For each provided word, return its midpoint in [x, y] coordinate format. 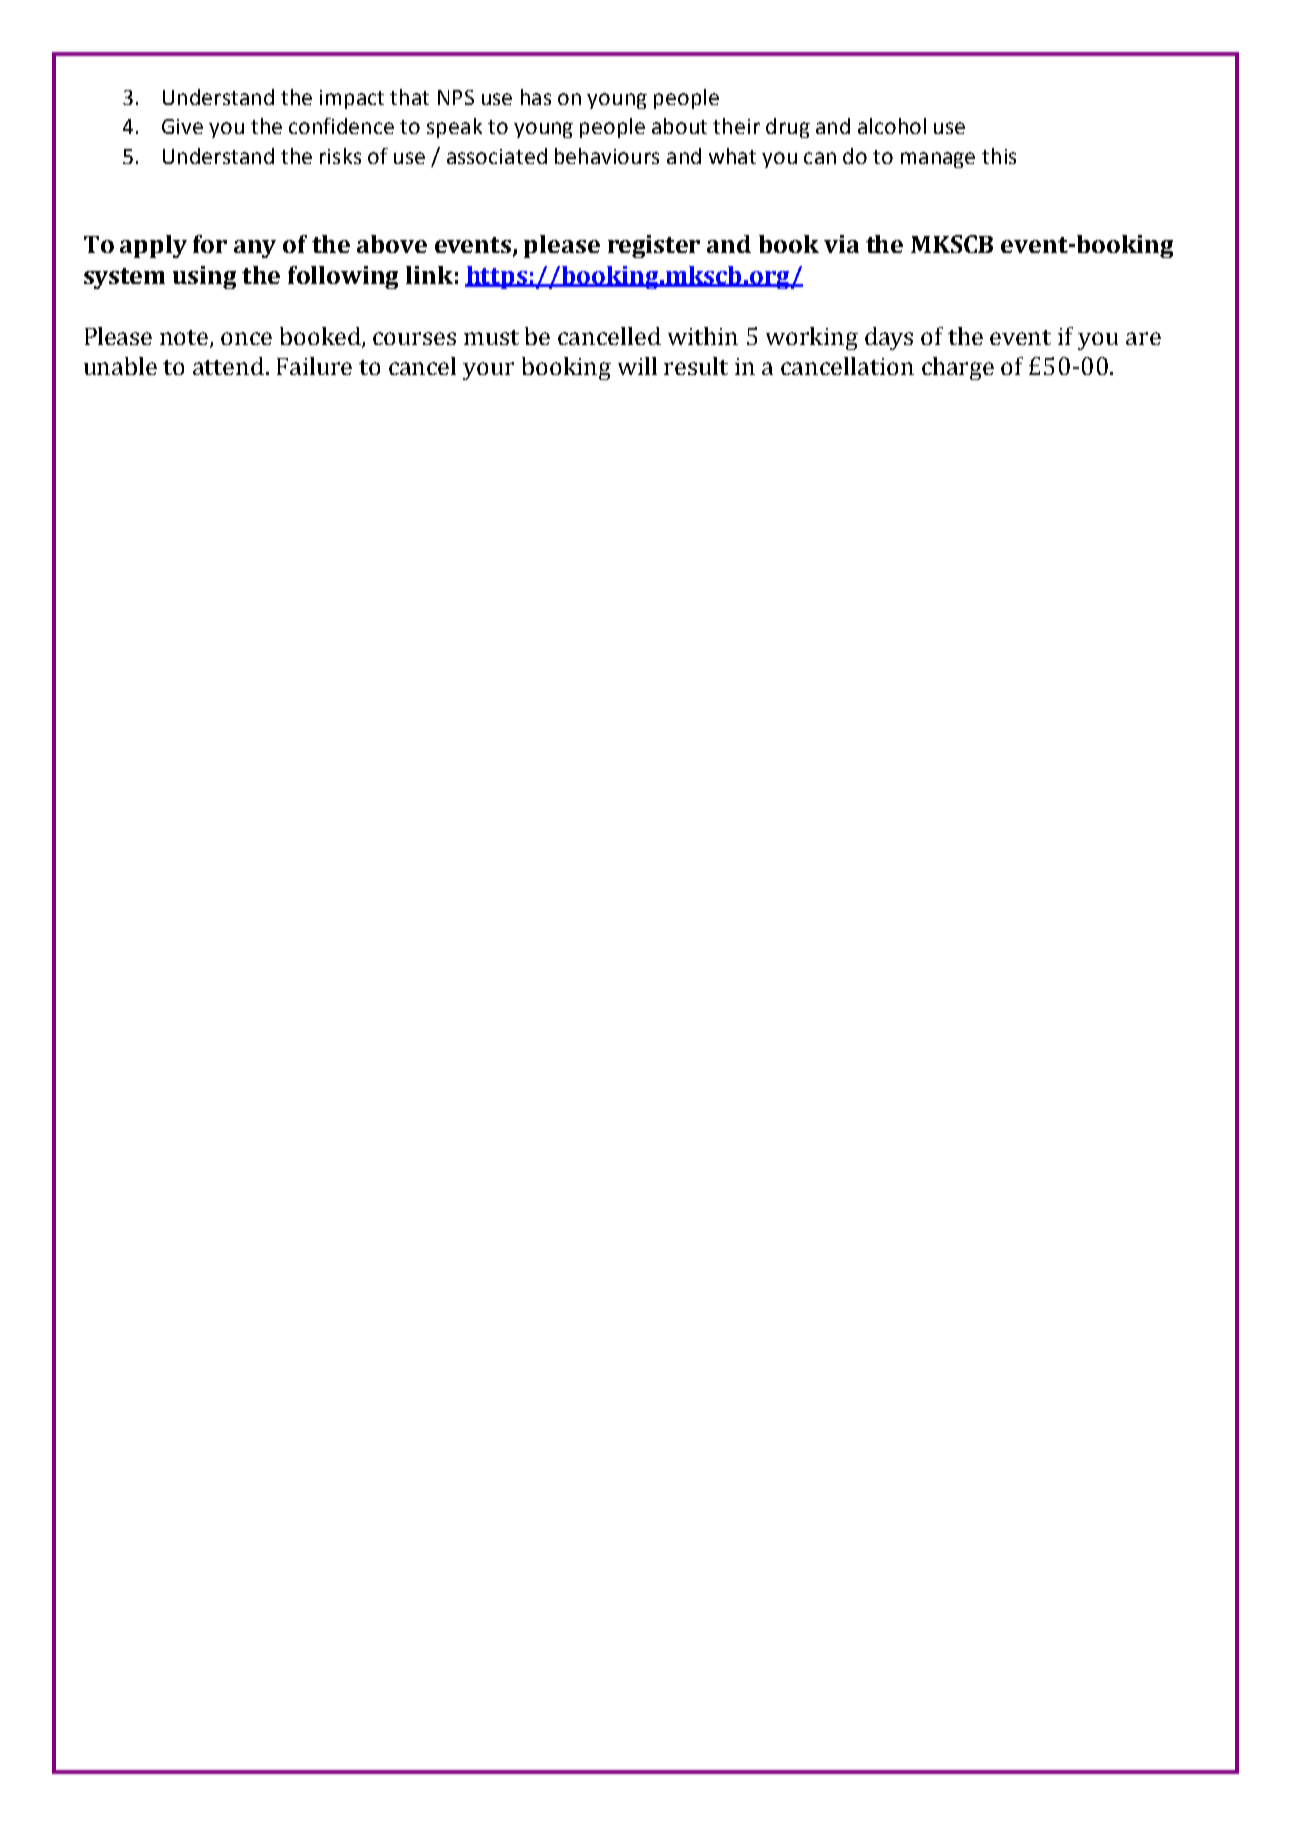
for [210, 244]
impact [352, 99]
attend [228, 366]
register [654, 246]
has [536, 97]
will [637, 366]
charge [958, 368]
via [841, 244]
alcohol [892, 126]
